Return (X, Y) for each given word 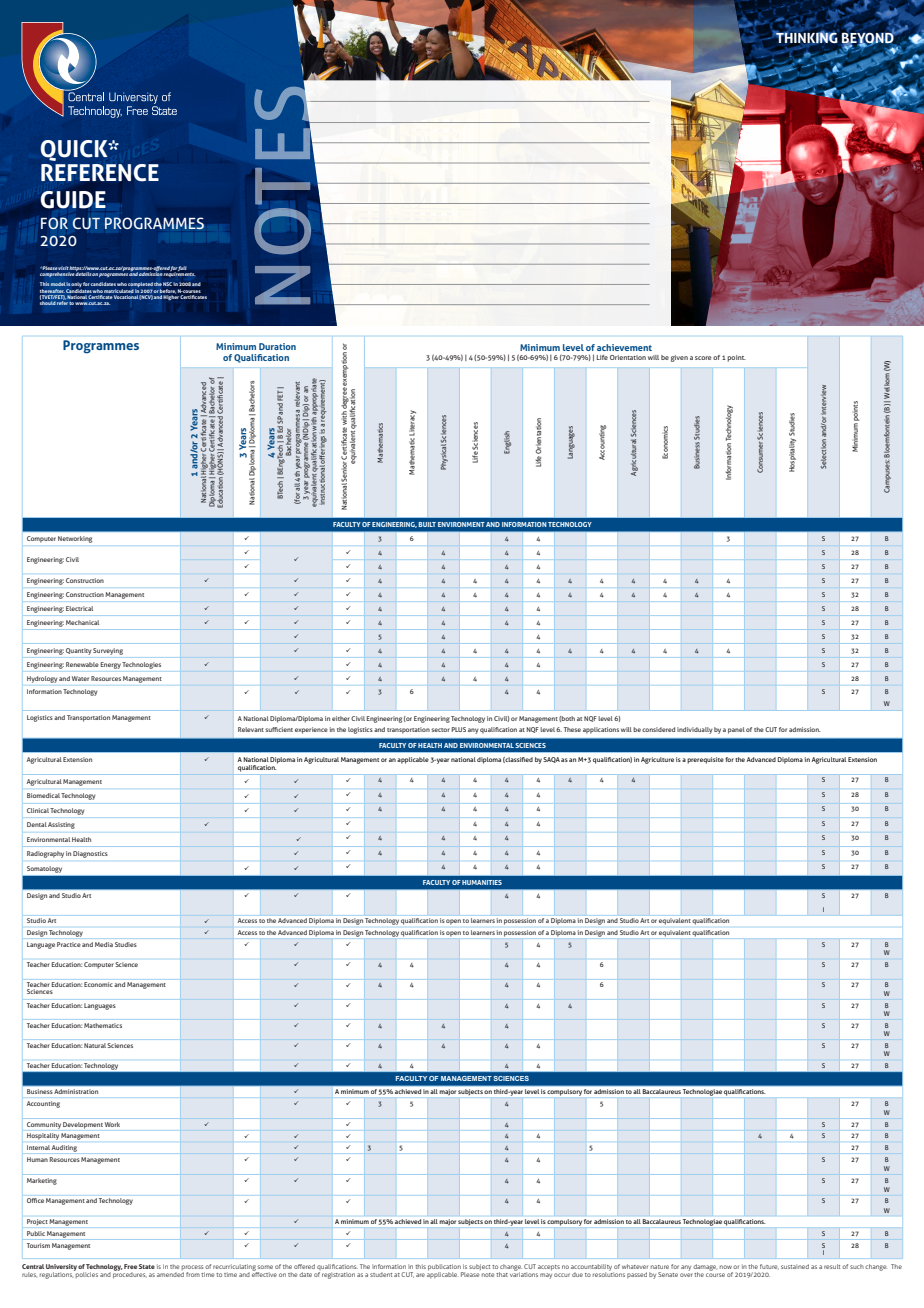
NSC (167, 284)
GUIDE (73, 200)
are (420, 1275)
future (769, 1267)
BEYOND (869, 37)
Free (130, 1266)
